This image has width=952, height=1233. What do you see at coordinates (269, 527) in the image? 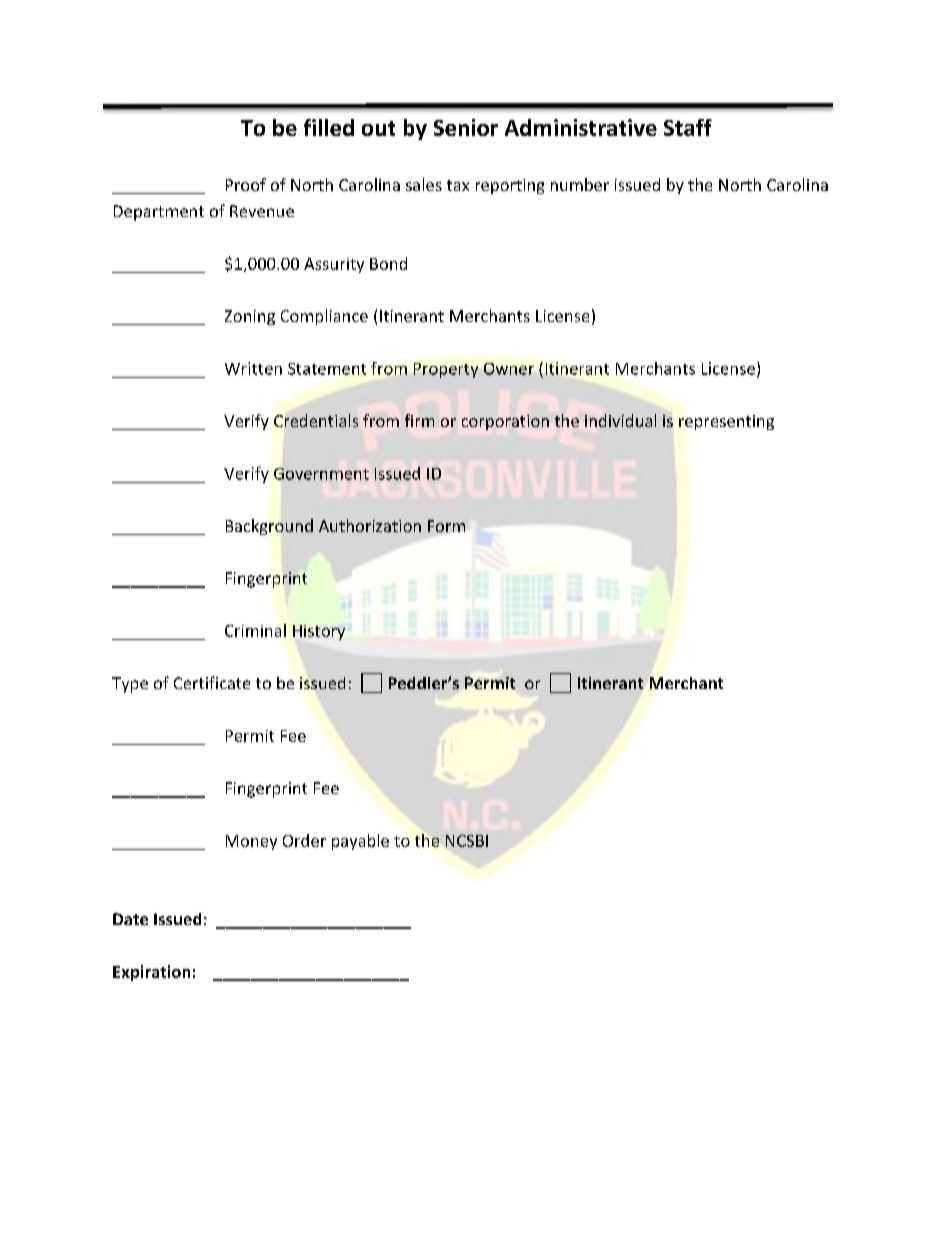
I see `Background` at bounding box center [269, 527].
